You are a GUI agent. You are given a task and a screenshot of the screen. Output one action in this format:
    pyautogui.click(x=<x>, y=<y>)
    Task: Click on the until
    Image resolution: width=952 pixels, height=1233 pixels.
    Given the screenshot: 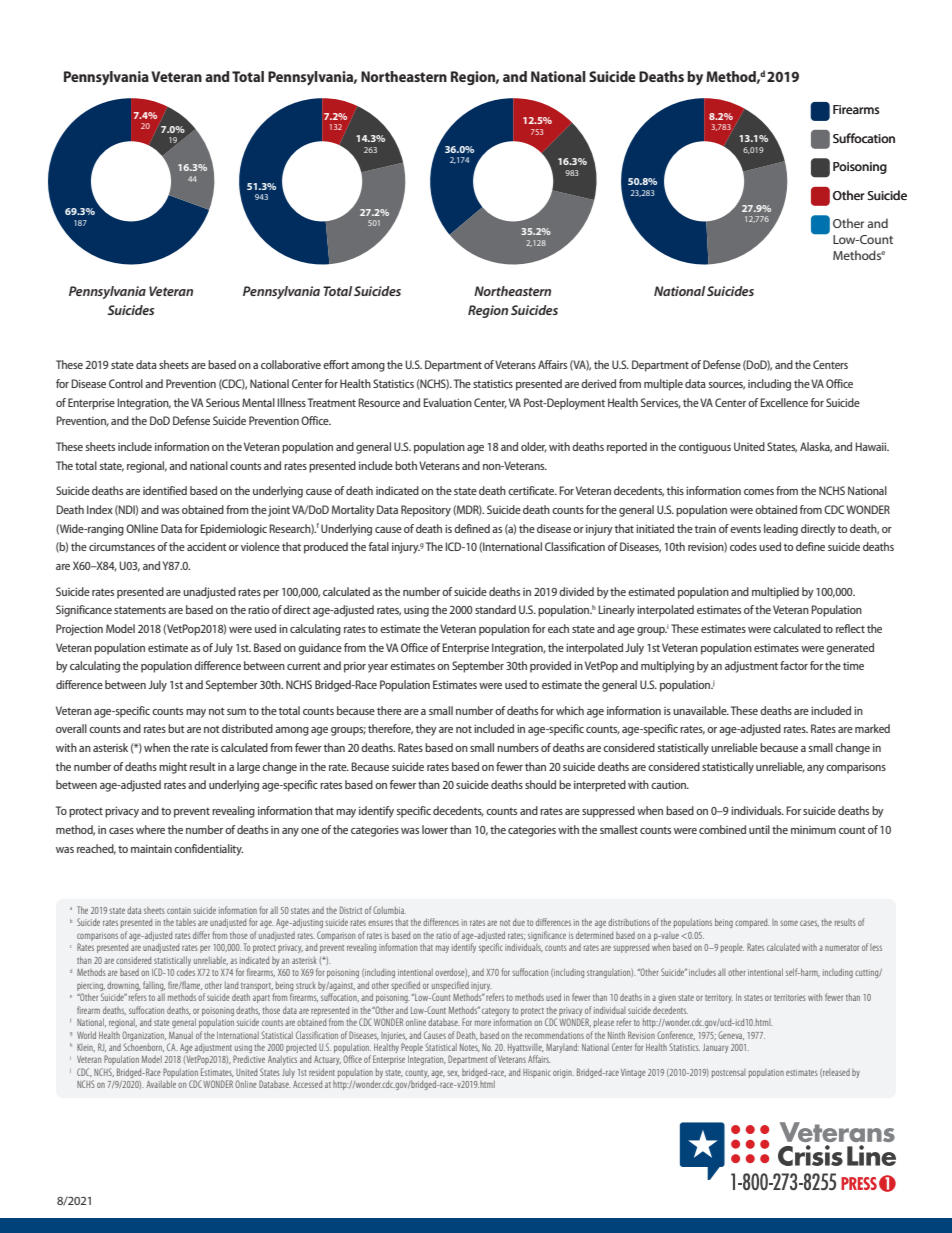 What is the action you would take?
    pyautogui.click(x=759, y=829)
